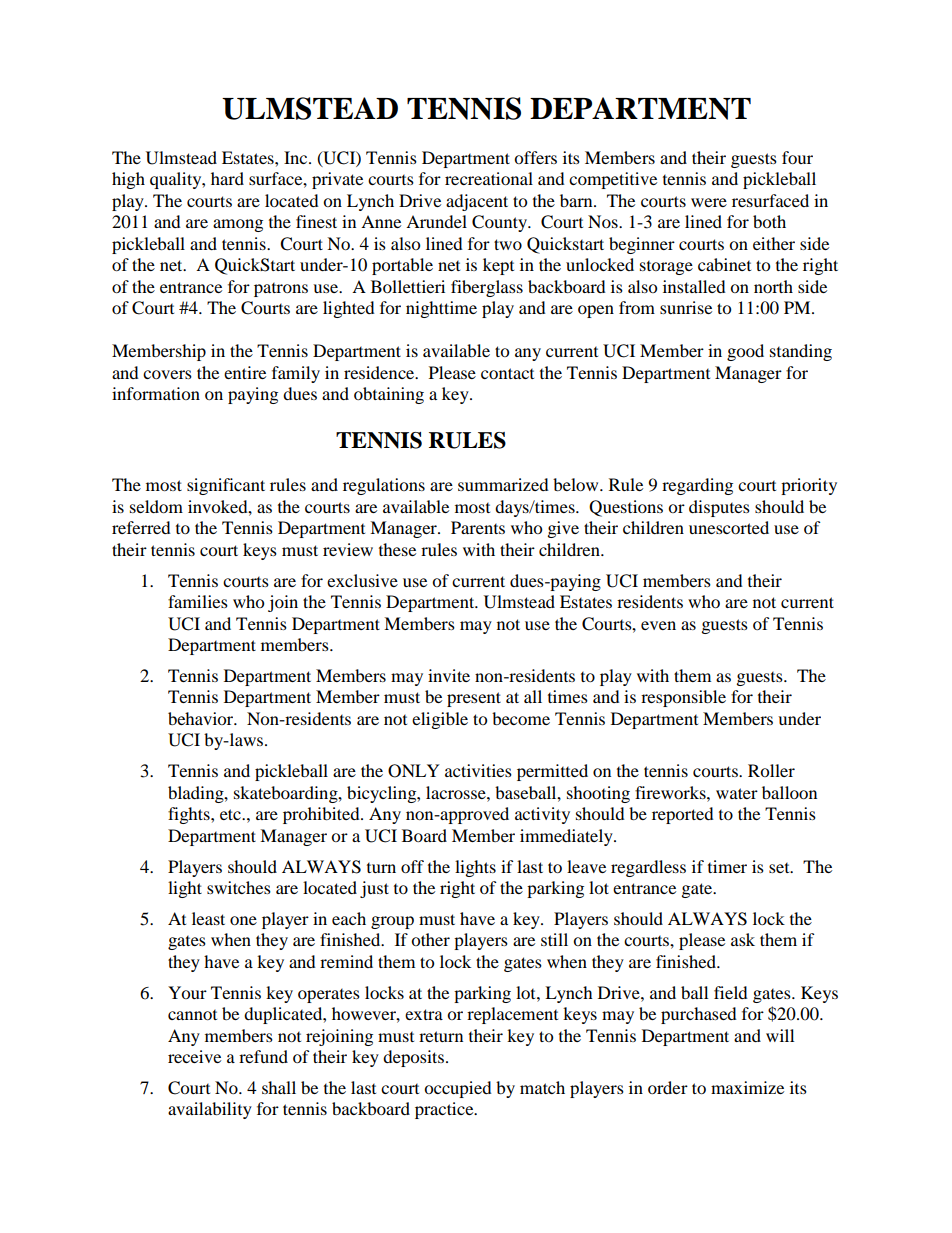 The height and width of the document is (1233, 952). I want to click on water, so click(737, 793).
